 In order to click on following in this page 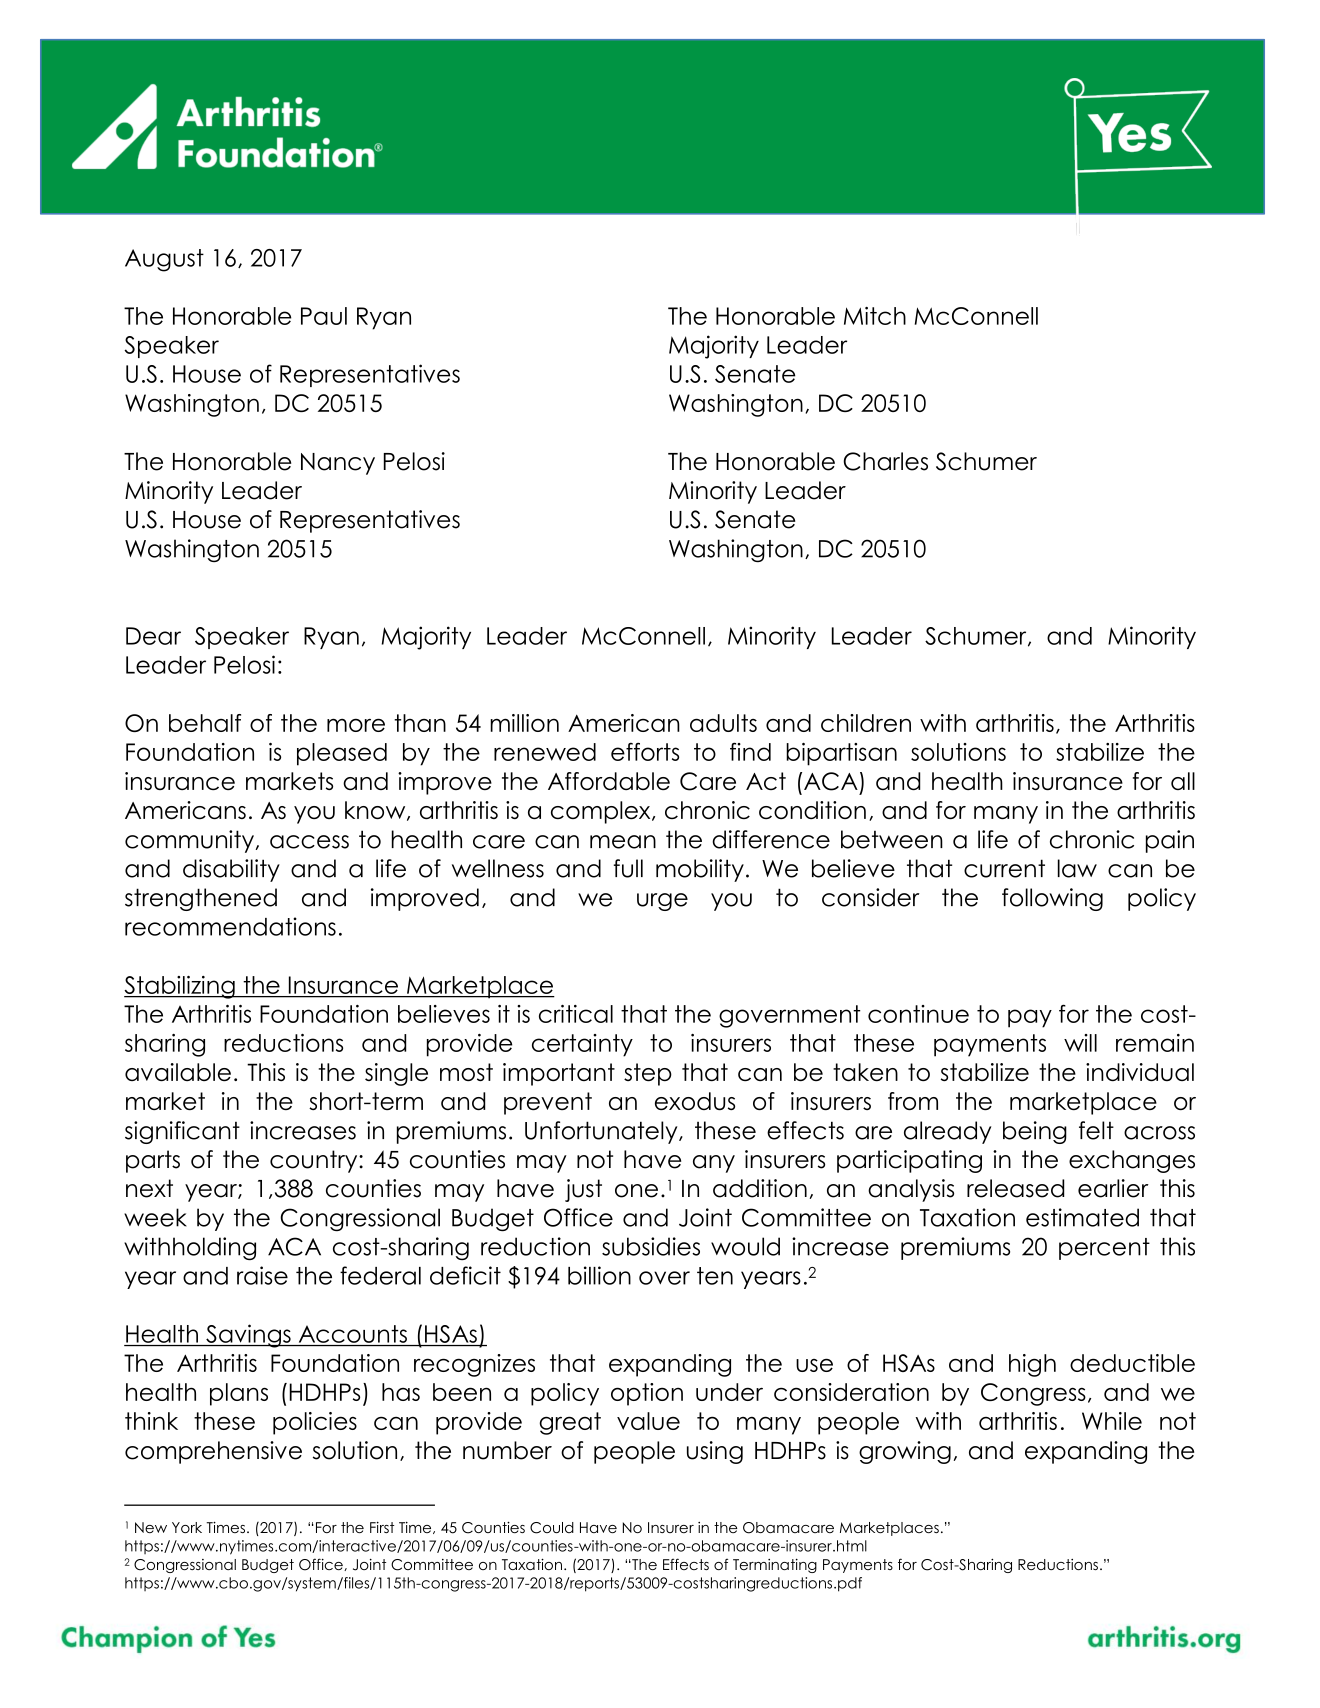, I will do `click(1052, 899)`.
